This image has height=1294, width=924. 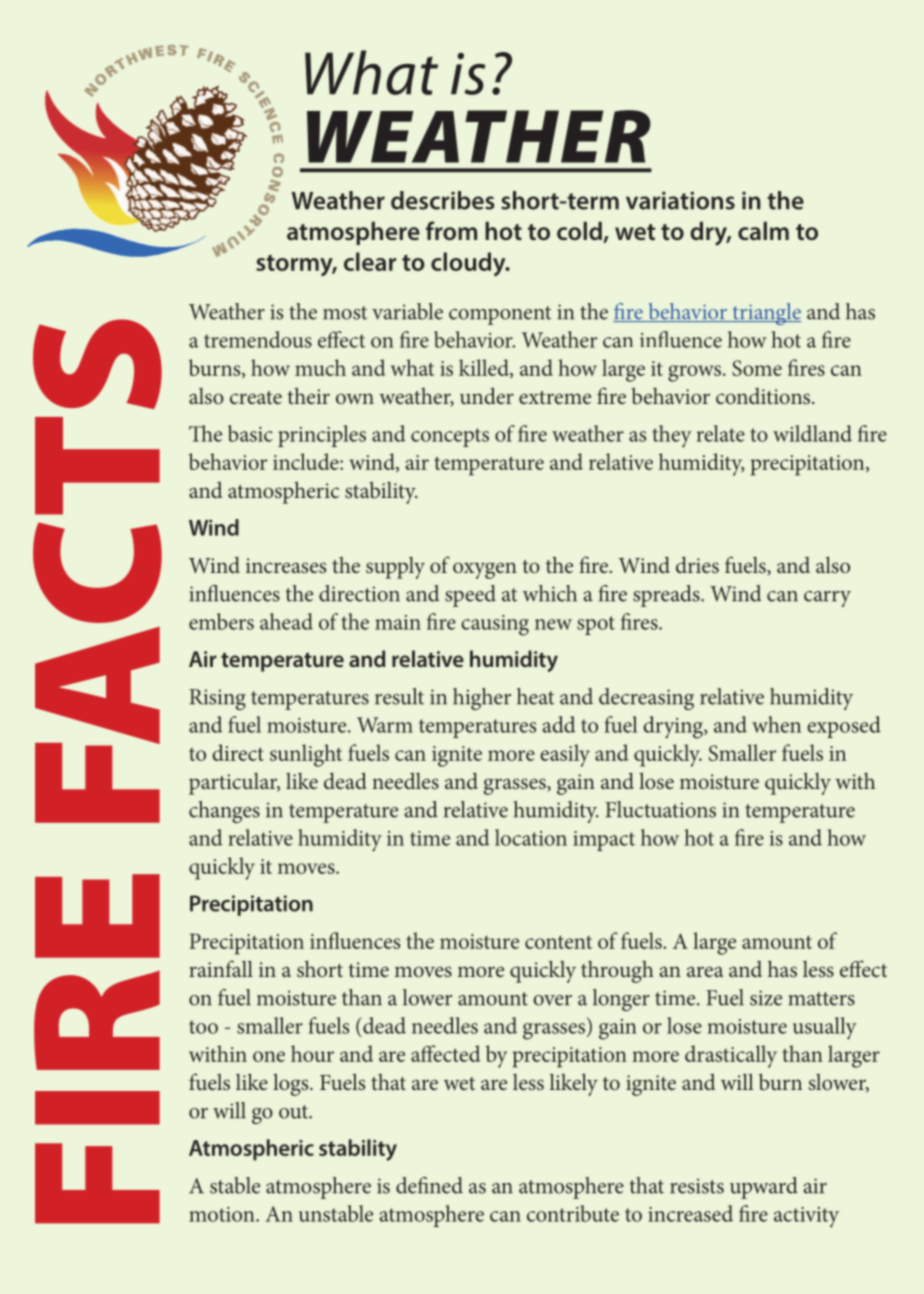 What do you see at coordinates (485, 570) in the image?
I see `oxygen` at bounding box center [485, 570].
